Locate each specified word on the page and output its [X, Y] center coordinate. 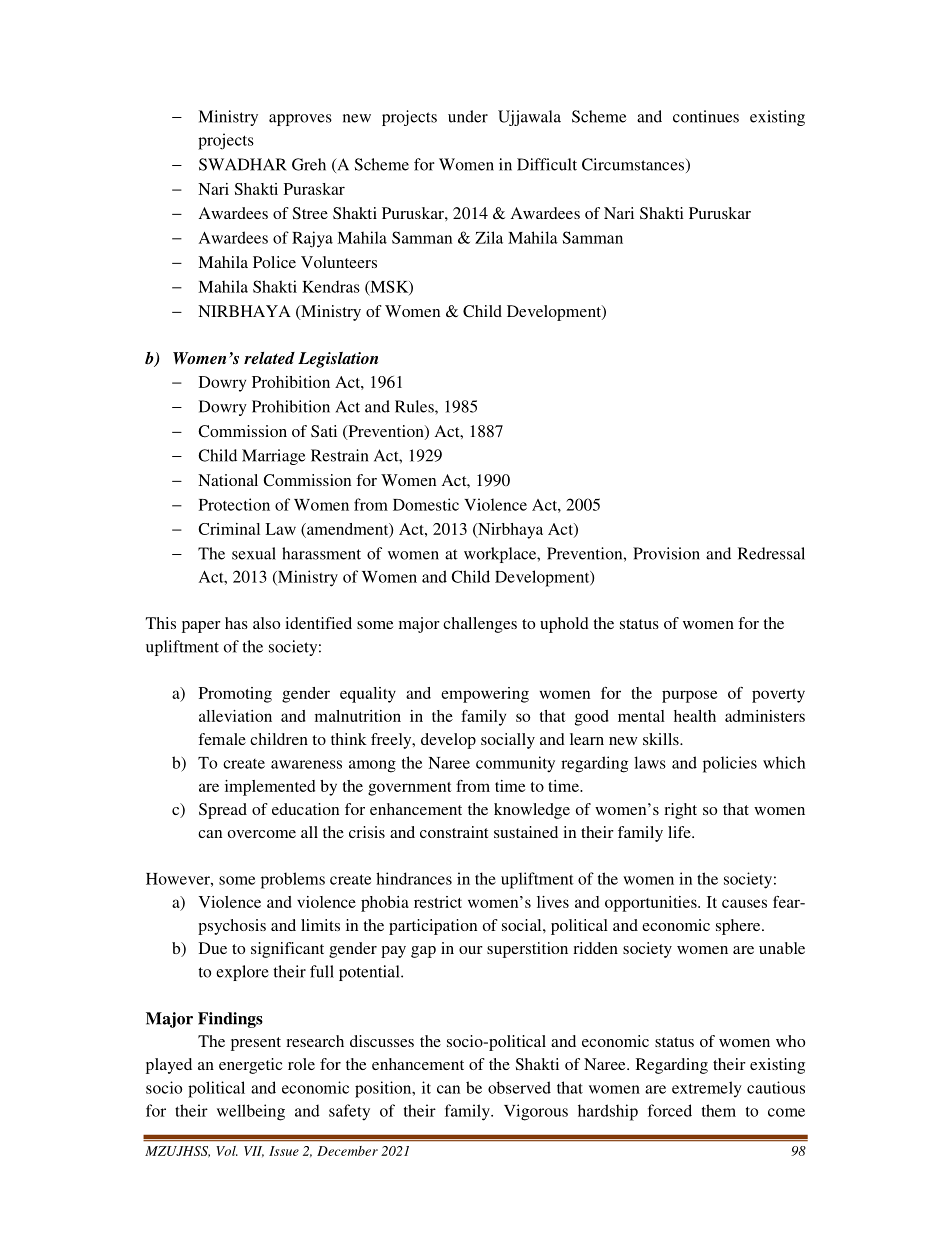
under [468, 116]
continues [706, 116]
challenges [480, 625]
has [236, 623]
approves [300, 120]
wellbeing [251, 1112]
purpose [689, 696]
